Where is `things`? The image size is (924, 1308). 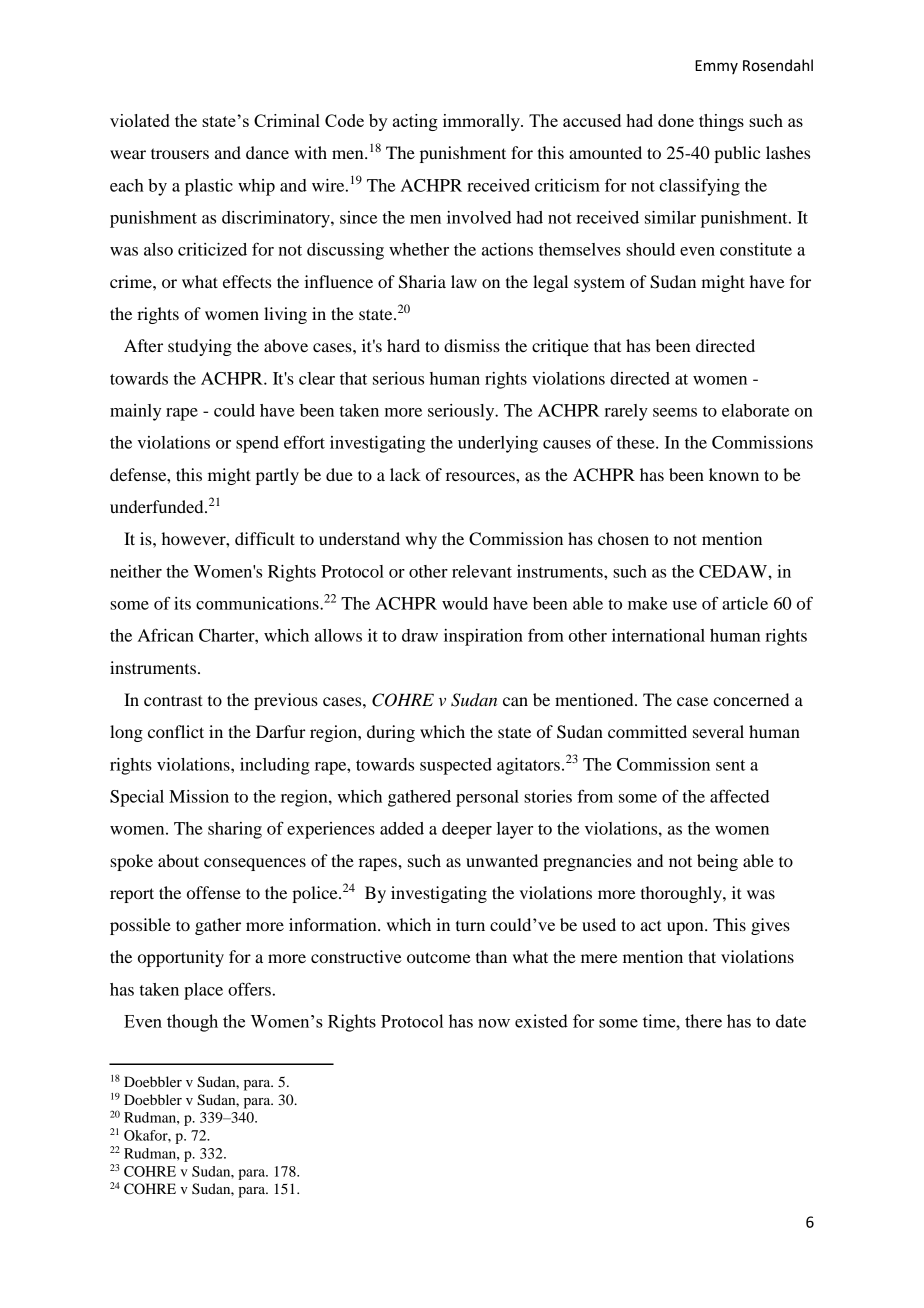
things is located at coordinates (721, 122).
